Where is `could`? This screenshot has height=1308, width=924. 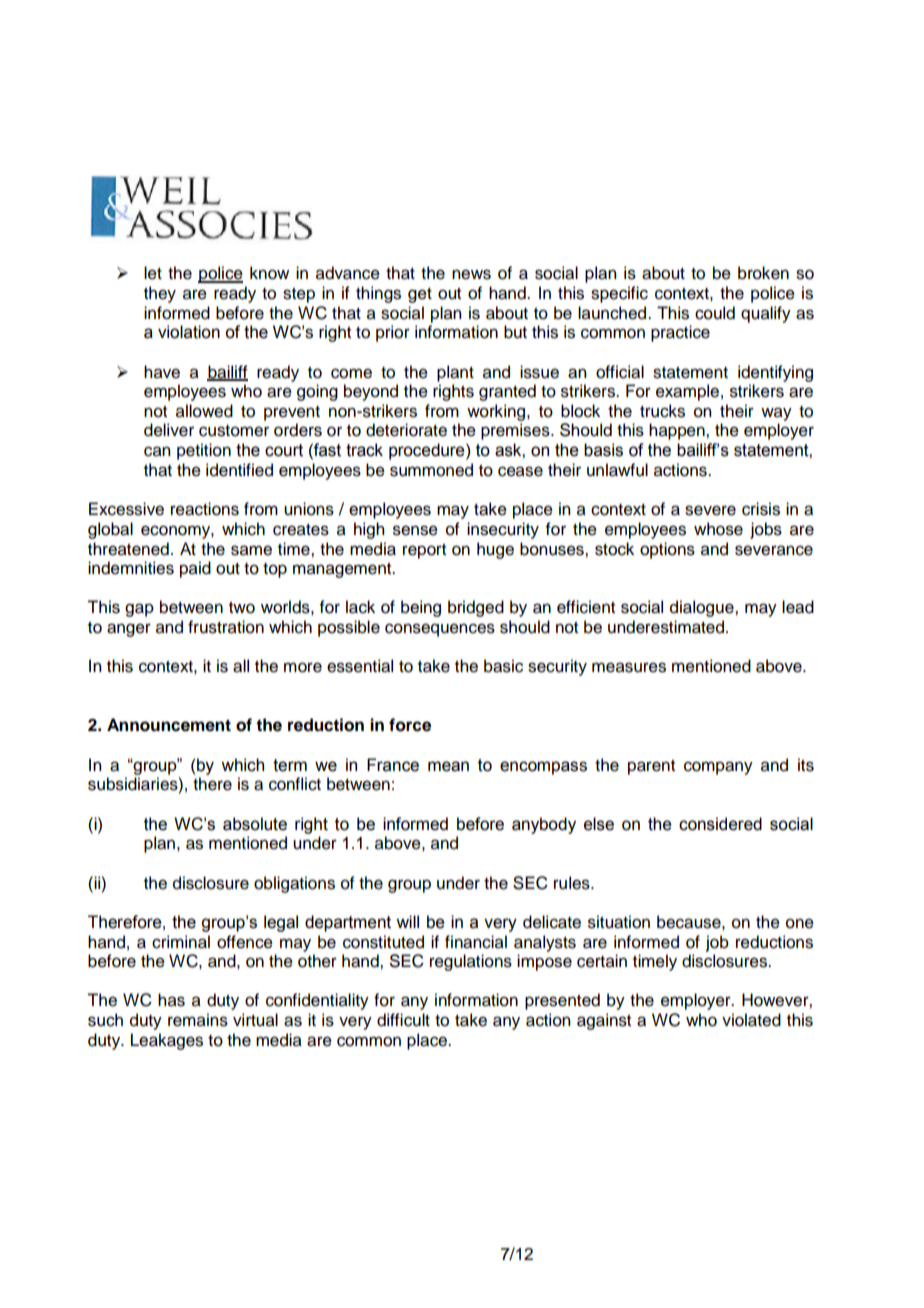
could is located at coordinates (715, 313).
